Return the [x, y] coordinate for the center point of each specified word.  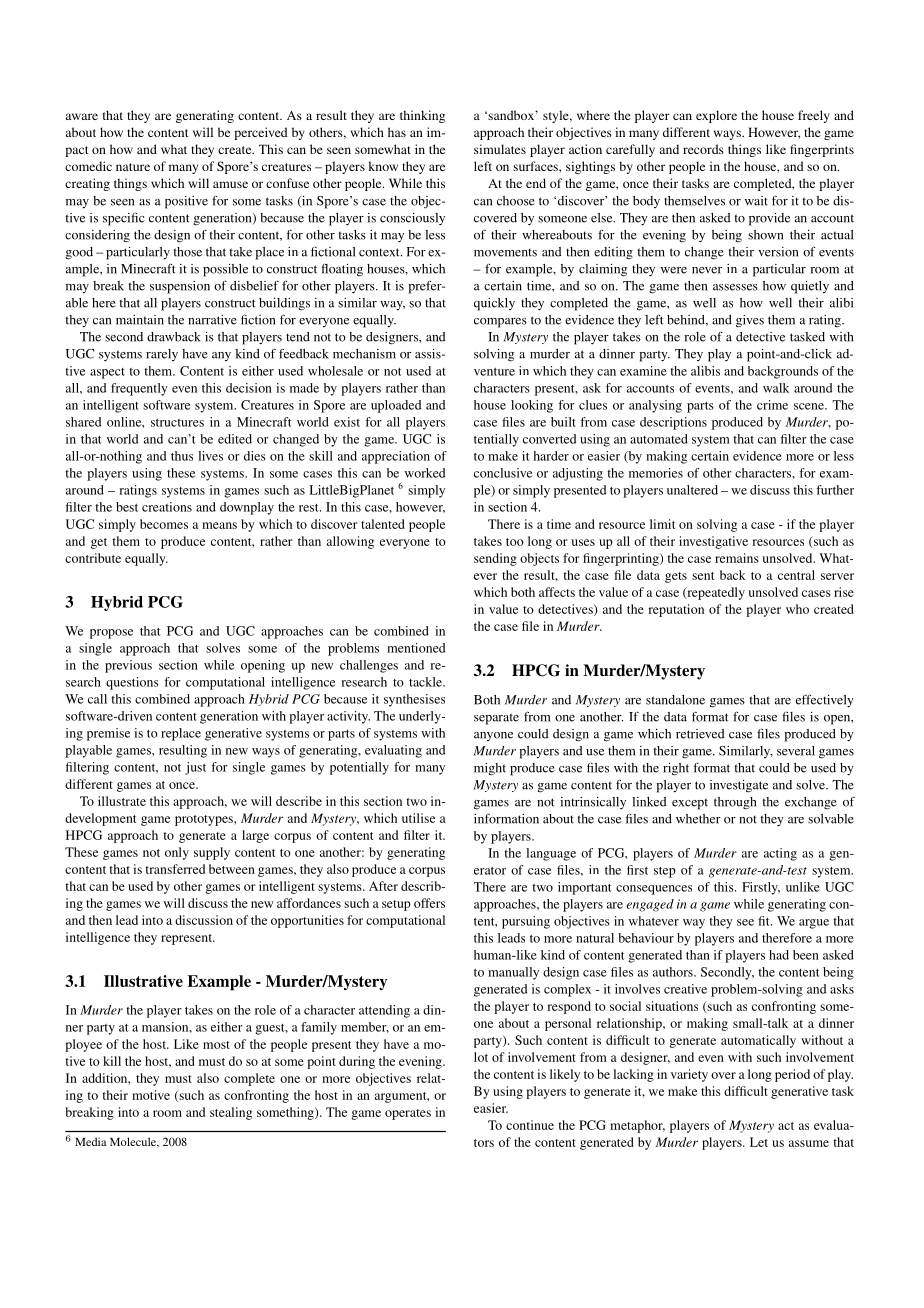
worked [425, 473]
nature [133, 167]
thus [182, 456]
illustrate [122, 801]
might [490, 769]
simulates [500, 149]
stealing [231, 1113]
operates [408, 1114]
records [703, 149]
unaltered [692, 490]
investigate [739, 786]
